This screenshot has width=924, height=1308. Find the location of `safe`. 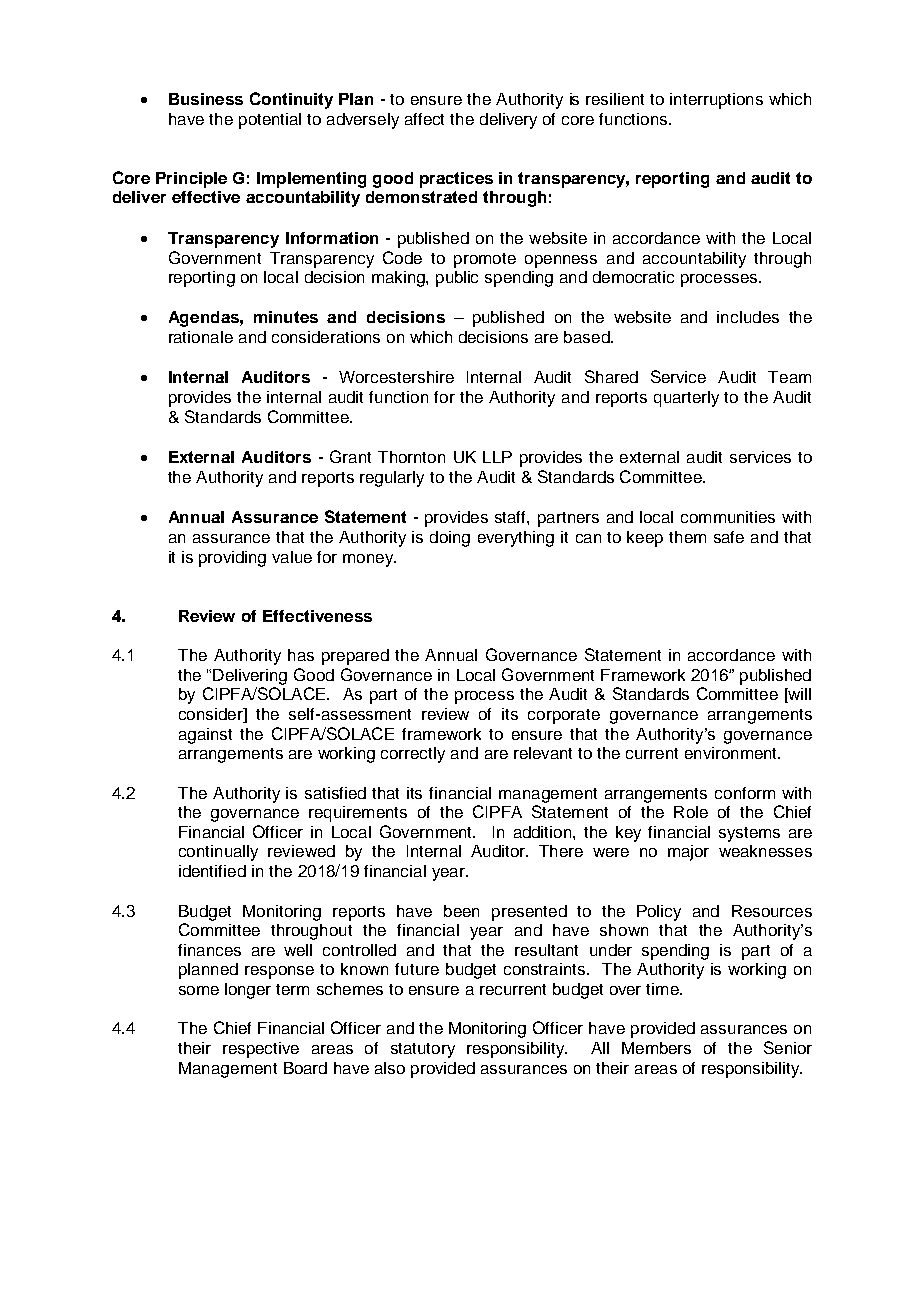

safe is located at coordinates (729, 537).
